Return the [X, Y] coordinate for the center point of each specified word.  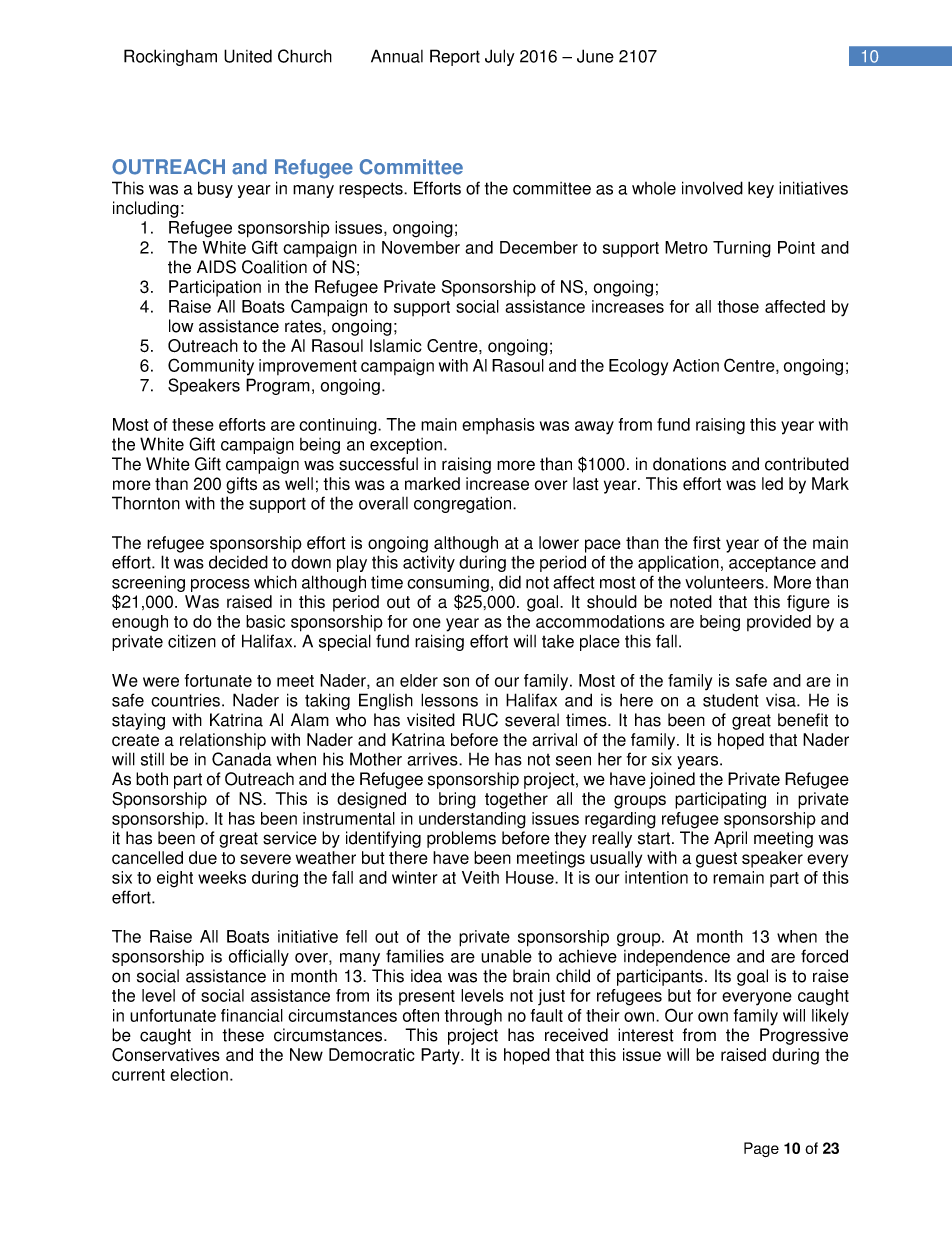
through [473, 1017]
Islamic [396, 346]
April [730, 839]
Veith [480, 877]
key [761, 189]
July [500, 57]
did [510, 582]
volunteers [725, 582]
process [220, 585]
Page [761, 1149]
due [203, 858]
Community [211, 367]
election [199, 1074]
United [248, 56]
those [738, 306]
